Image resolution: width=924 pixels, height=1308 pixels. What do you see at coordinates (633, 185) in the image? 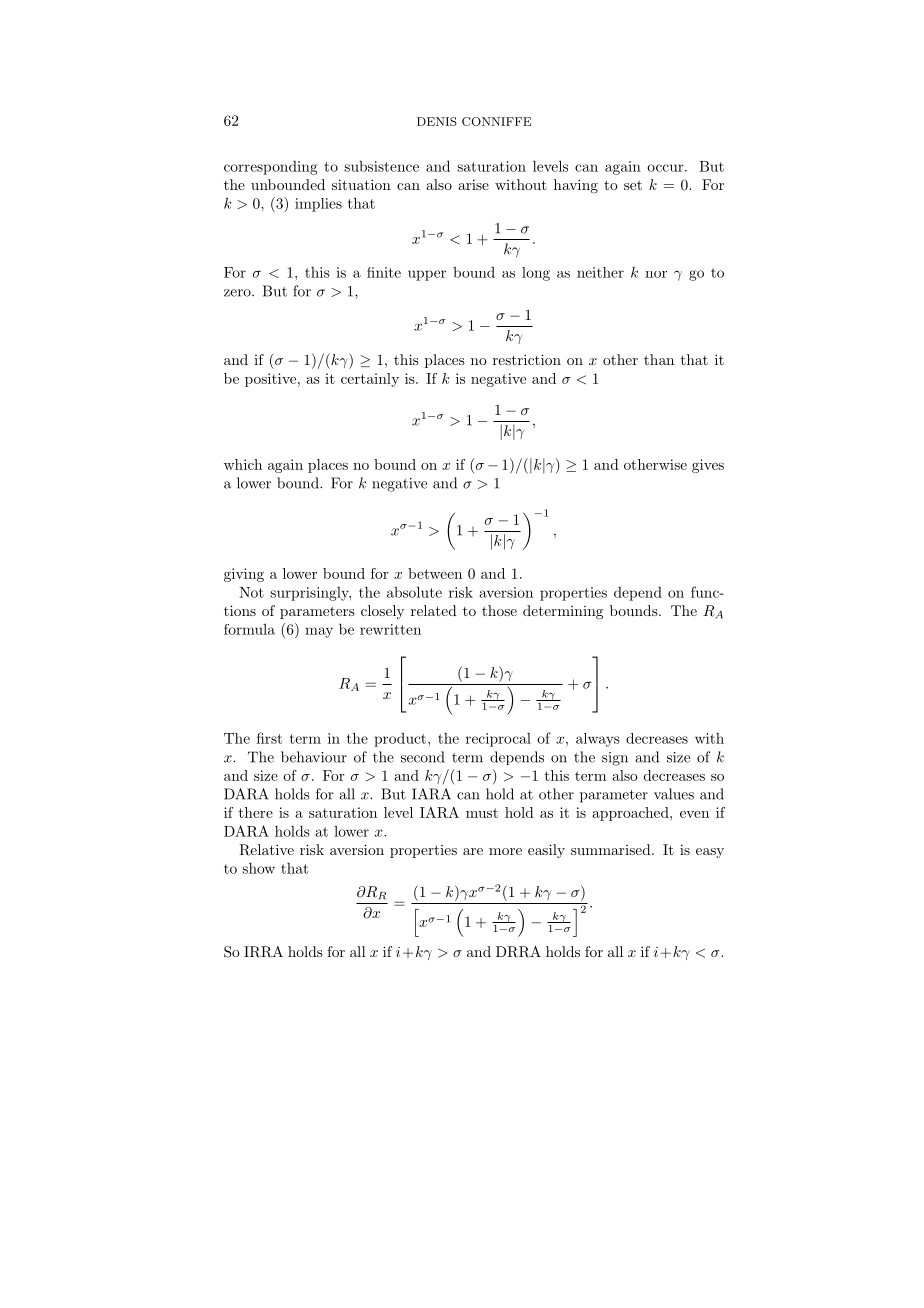
I see `set` at bounding box center [633, 185].
